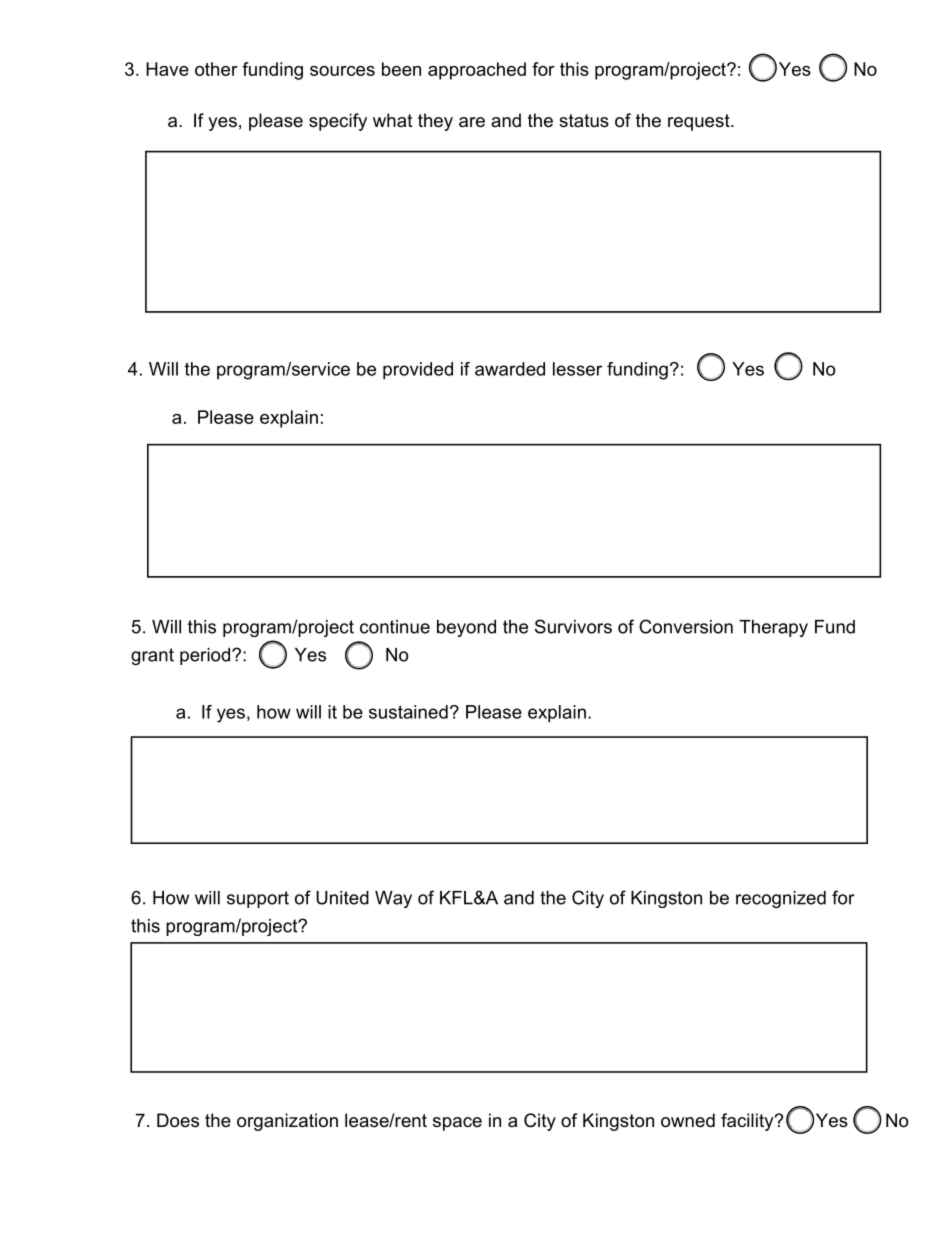 The height and width of the screenshot is (1233, 952). Describe the element at coordinates (510, 369) in the screenshot. I see `awarded` at that location.
